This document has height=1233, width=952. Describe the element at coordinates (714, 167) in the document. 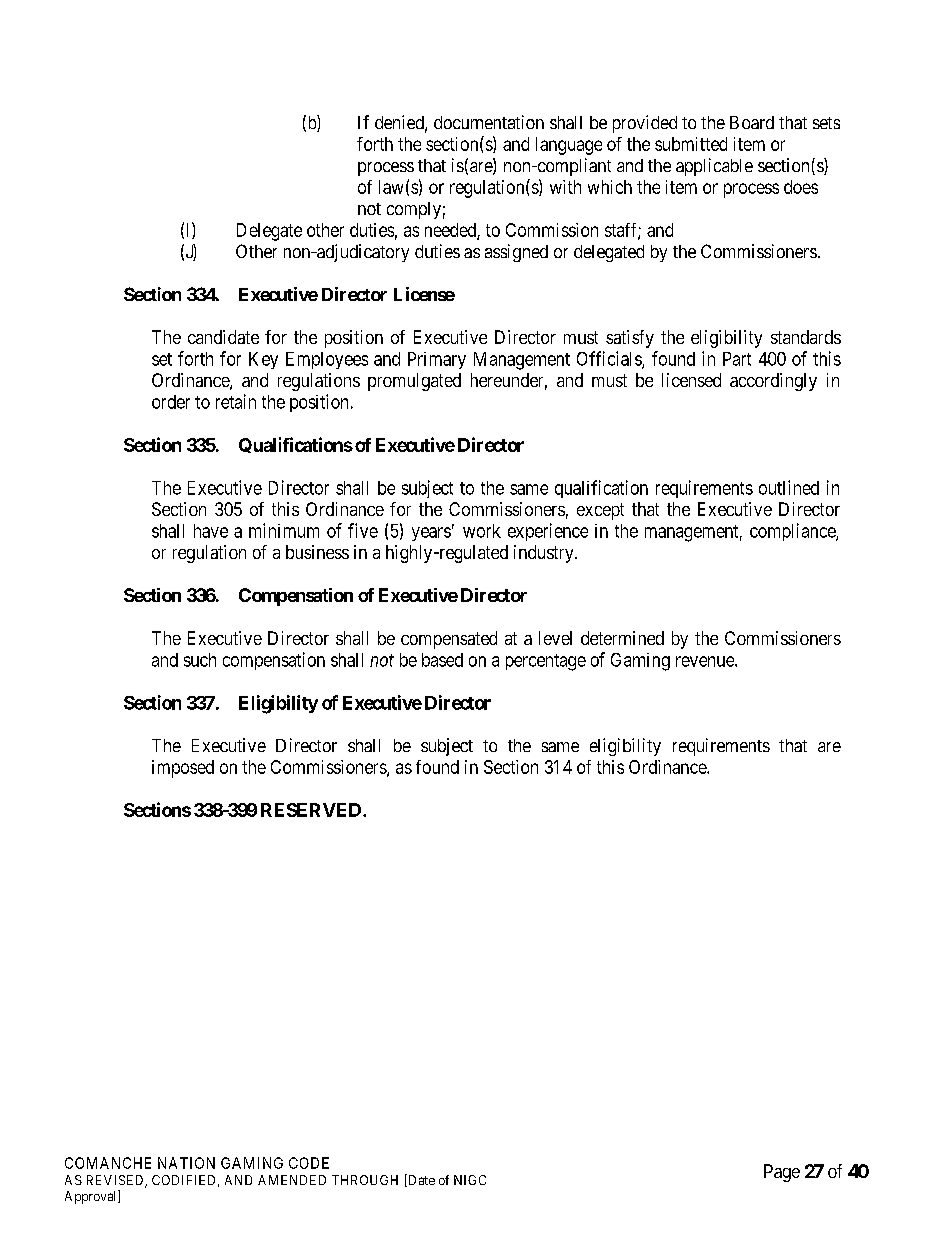

I see `applicable` at that location.
